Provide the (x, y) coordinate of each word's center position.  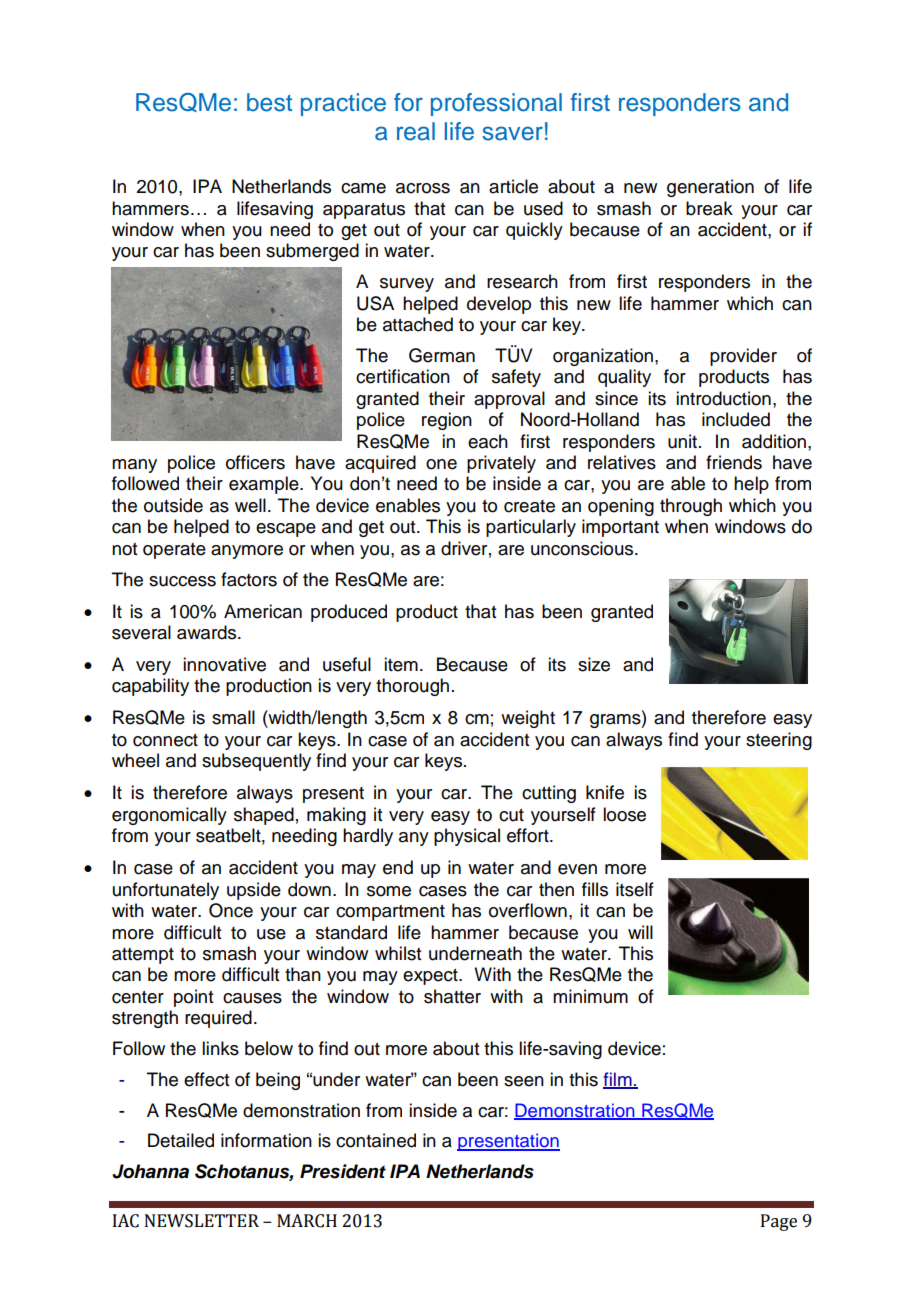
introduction (723, 398)
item (401, 664)
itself (635, 889)
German (442, 355)
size (594, 664)
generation (710, 188)
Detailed (181, 1140)
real (416, 131)
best (269, 102)
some (389, 891)
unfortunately (166, 891)
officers (255, 462)
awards (208, 632)
